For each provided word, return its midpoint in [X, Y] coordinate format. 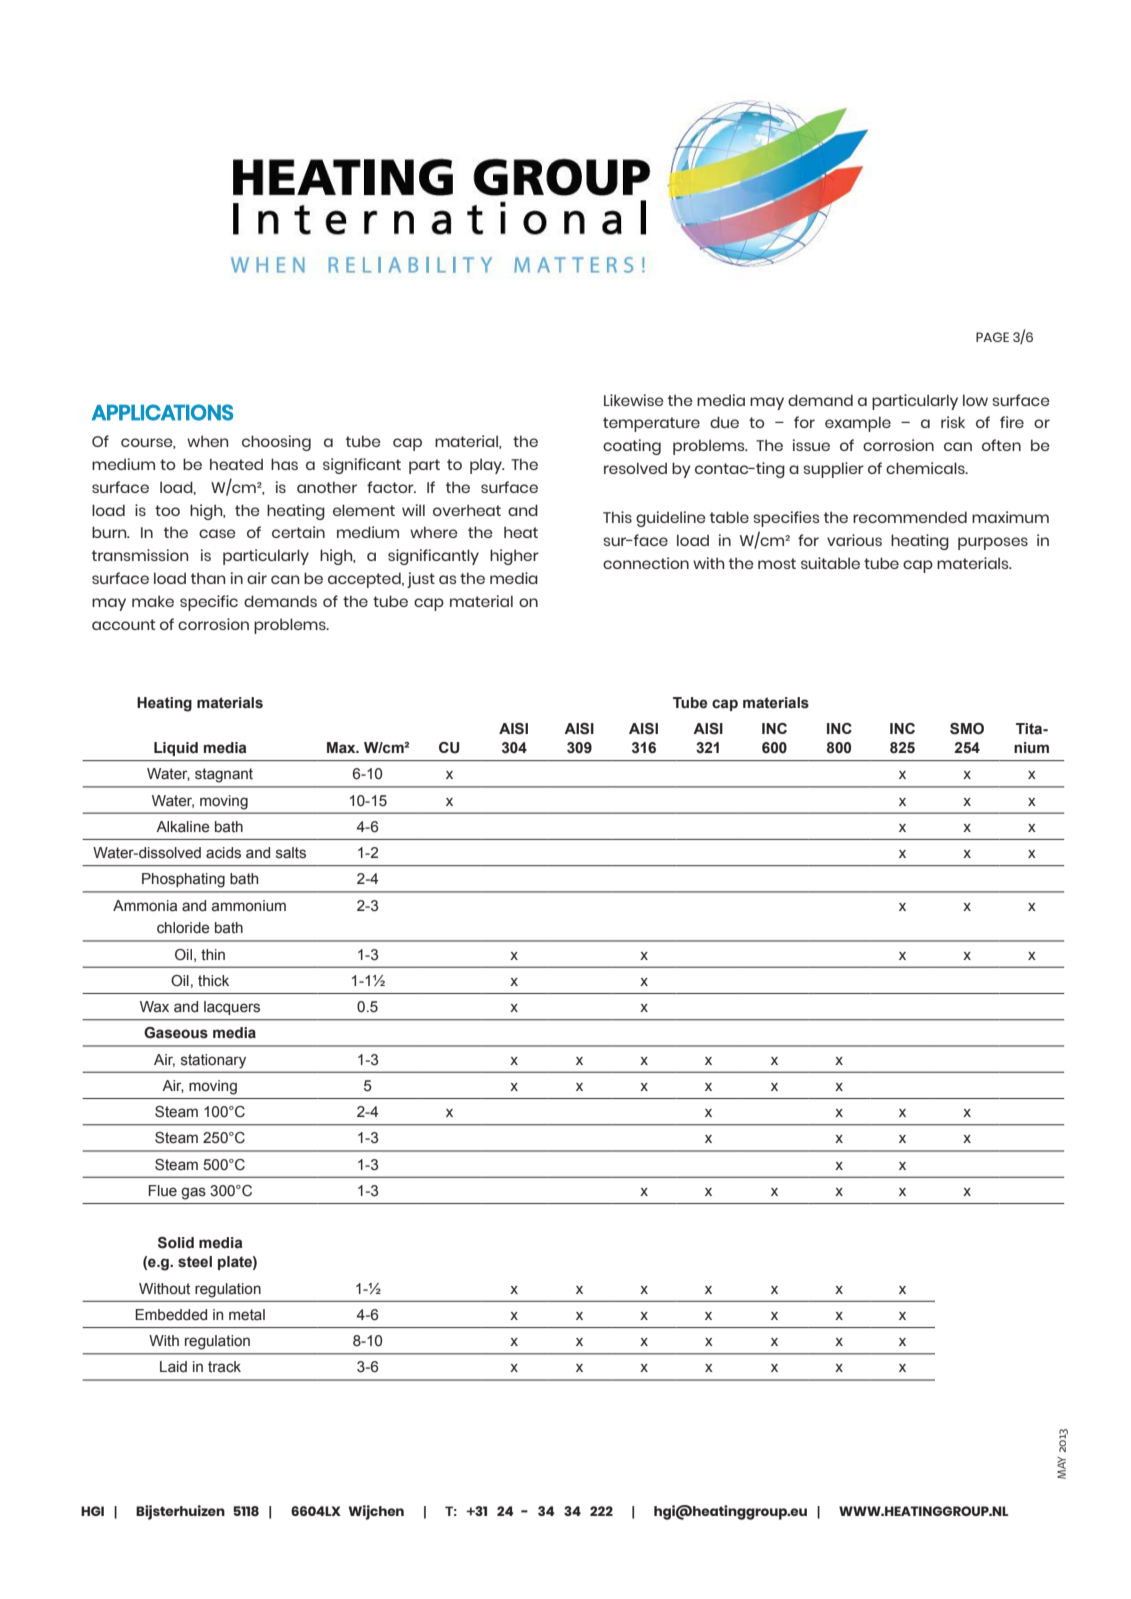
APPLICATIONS [162, 412]
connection [646, 563]
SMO [967, 729]
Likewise [633, 400]
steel [195, 1262]
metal [247, 1315]
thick [213, 981]
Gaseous [176, 1033]
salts [291, 853]
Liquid [176, 749]
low [975, 400]
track [224, 1367]
